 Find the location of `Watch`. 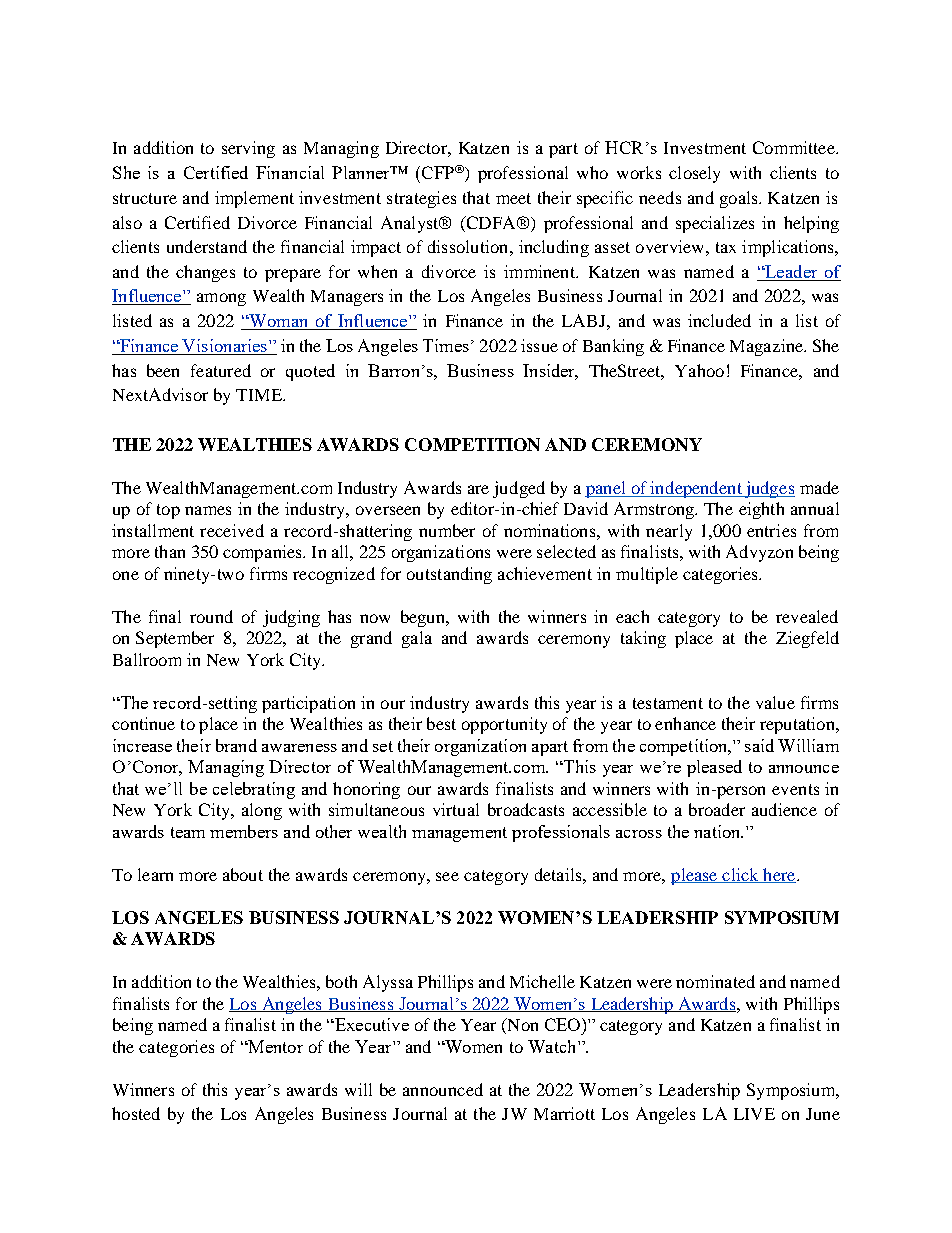

Watch is located at coordinates (553, 1046).
